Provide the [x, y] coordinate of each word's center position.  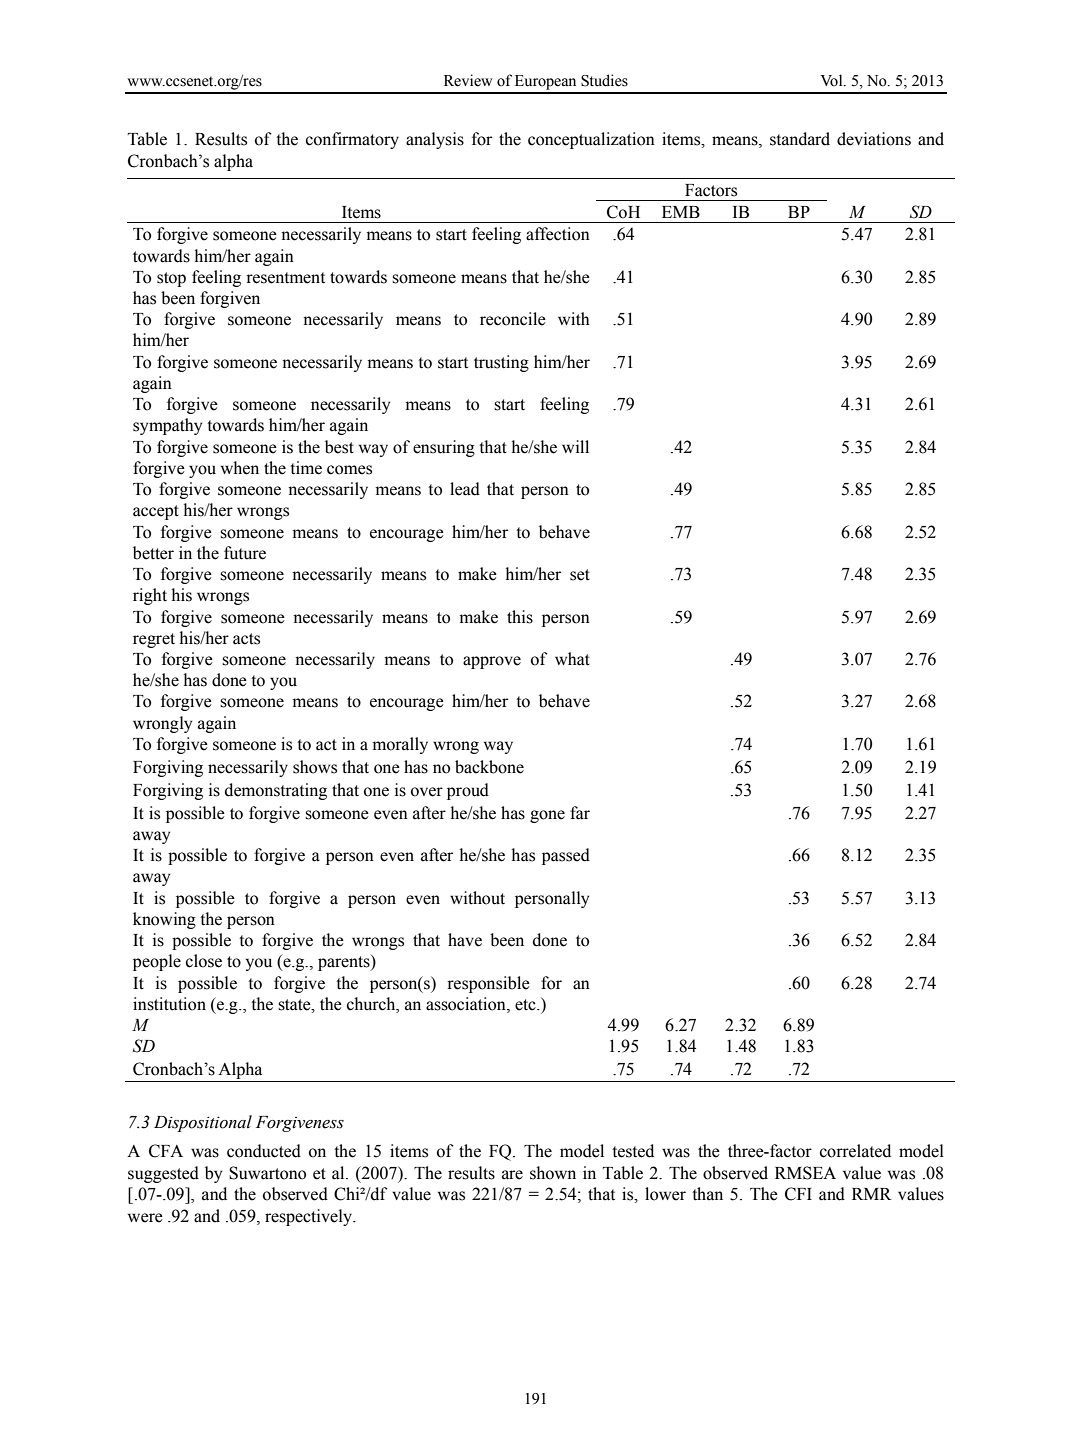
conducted [264, 1151]
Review [468, 80]
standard [800, 139]
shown [553, 1173]
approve [492, 662]
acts [246, 639]
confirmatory [352, 140]
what [572, 659]
